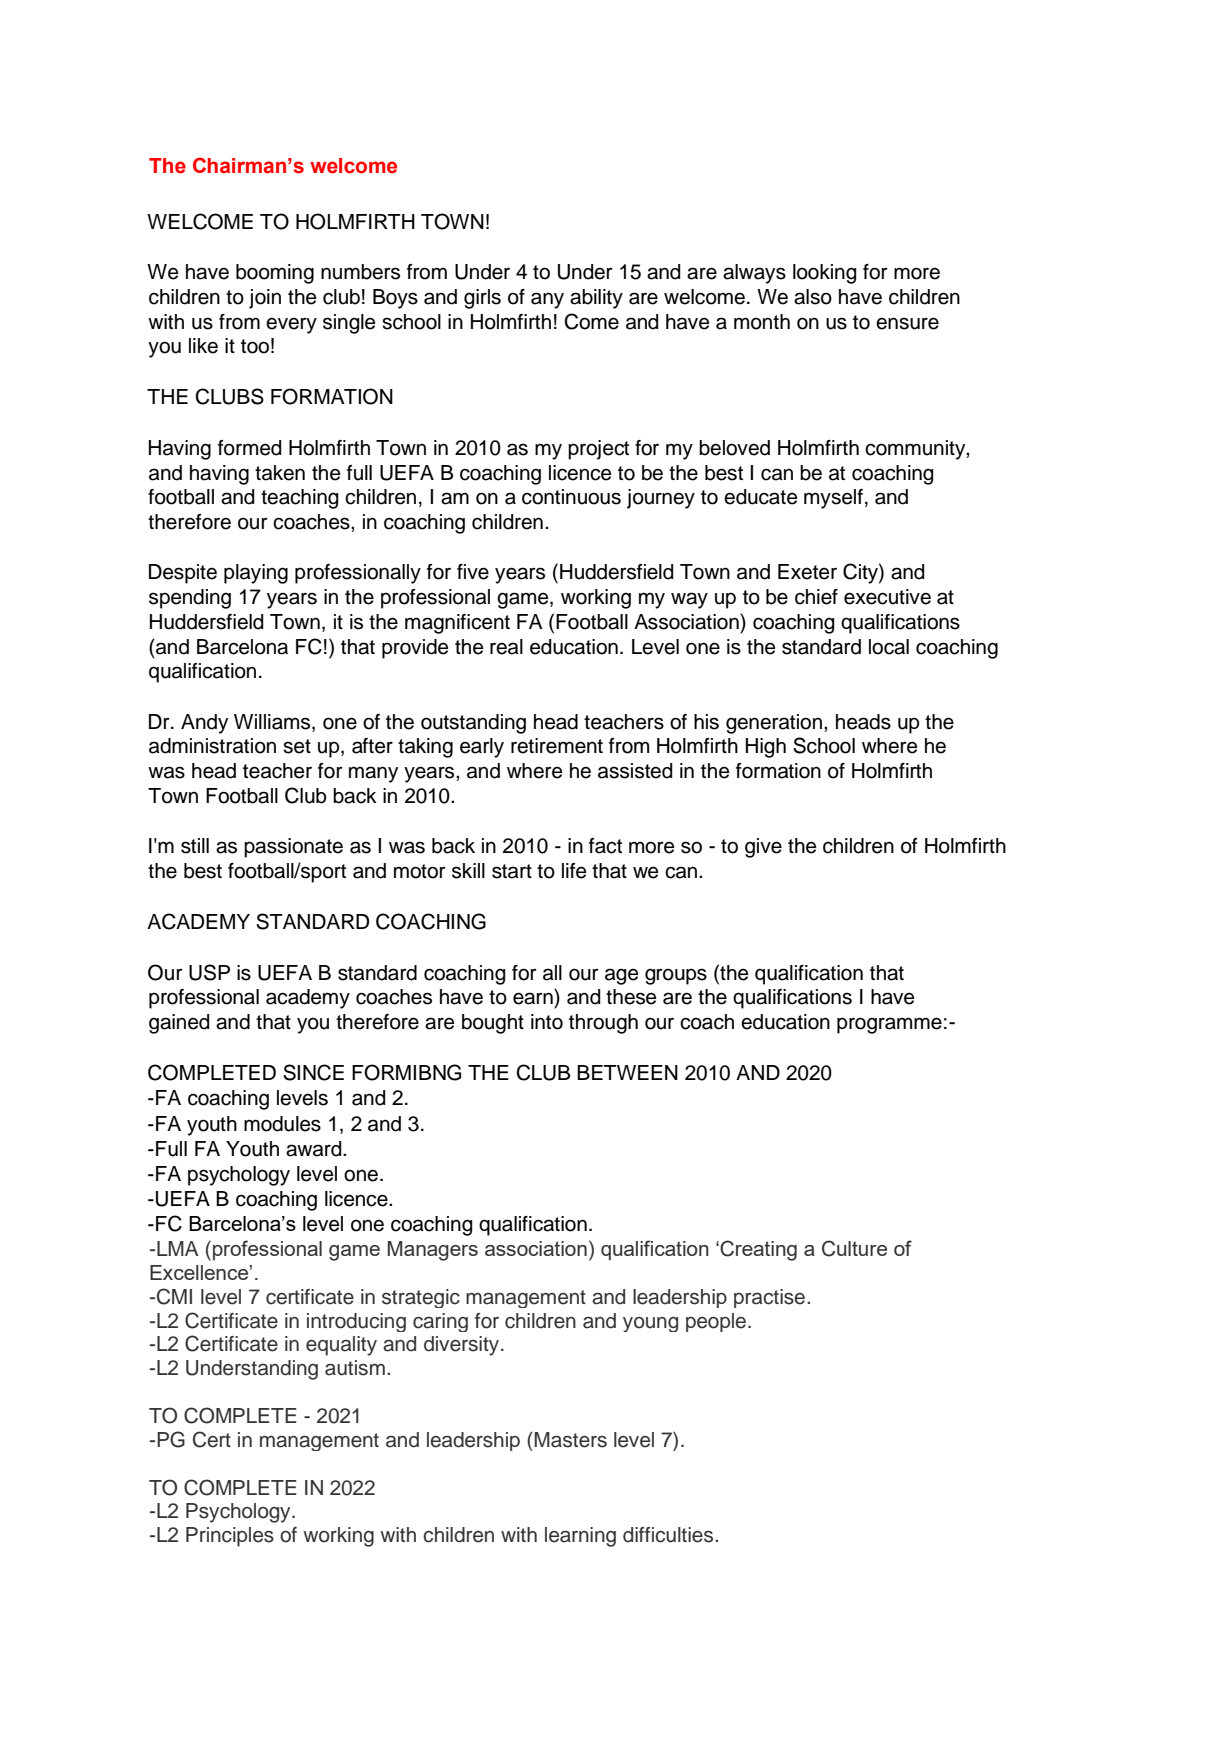  Describe the element at coordinates (813, 297) in the screenshot. I see `also` at that location.
